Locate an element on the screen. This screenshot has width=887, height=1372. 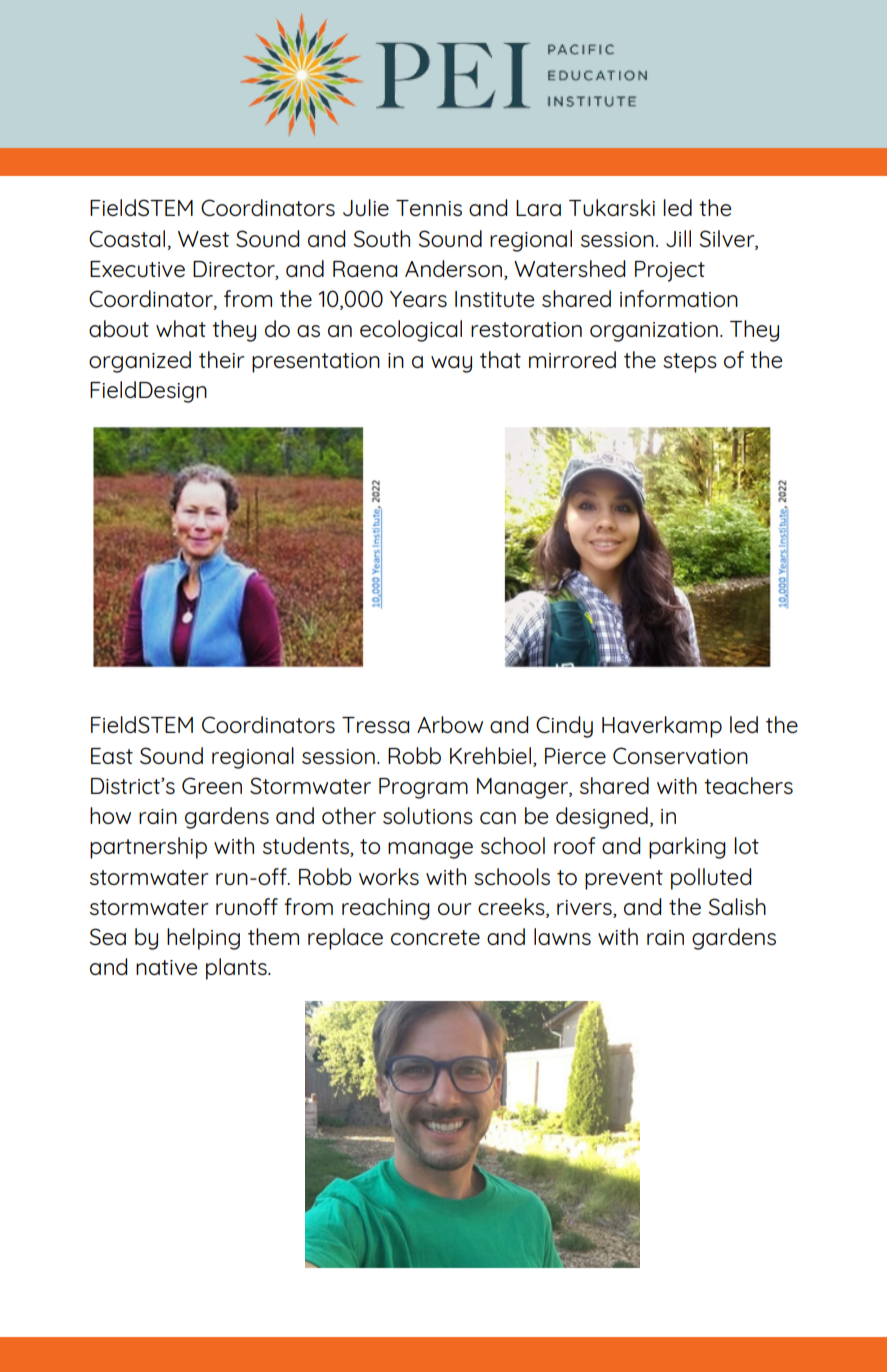
West is located at coordinates (203, 239).
